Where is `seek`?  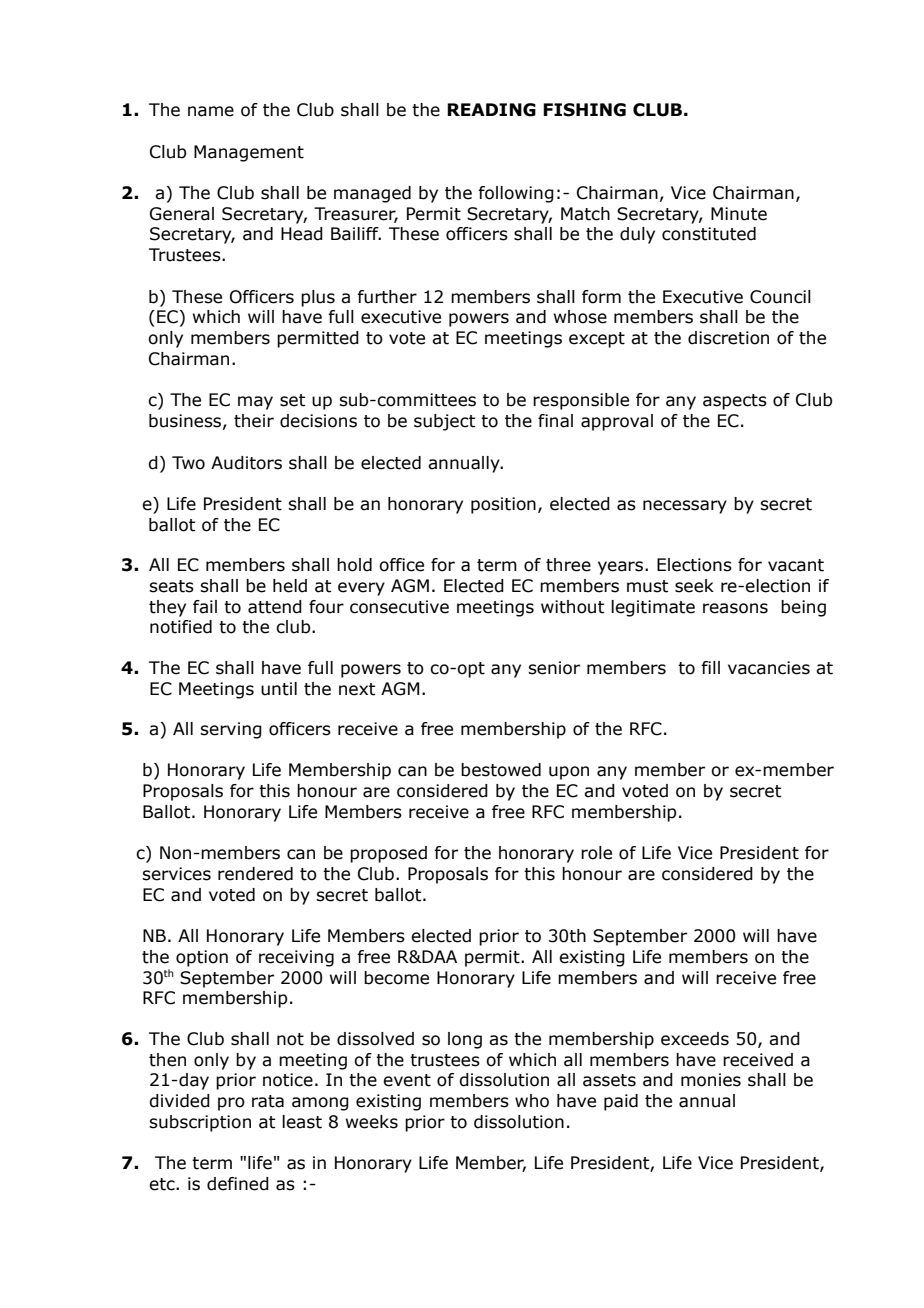 seek is located at coordinates (694, 586).
